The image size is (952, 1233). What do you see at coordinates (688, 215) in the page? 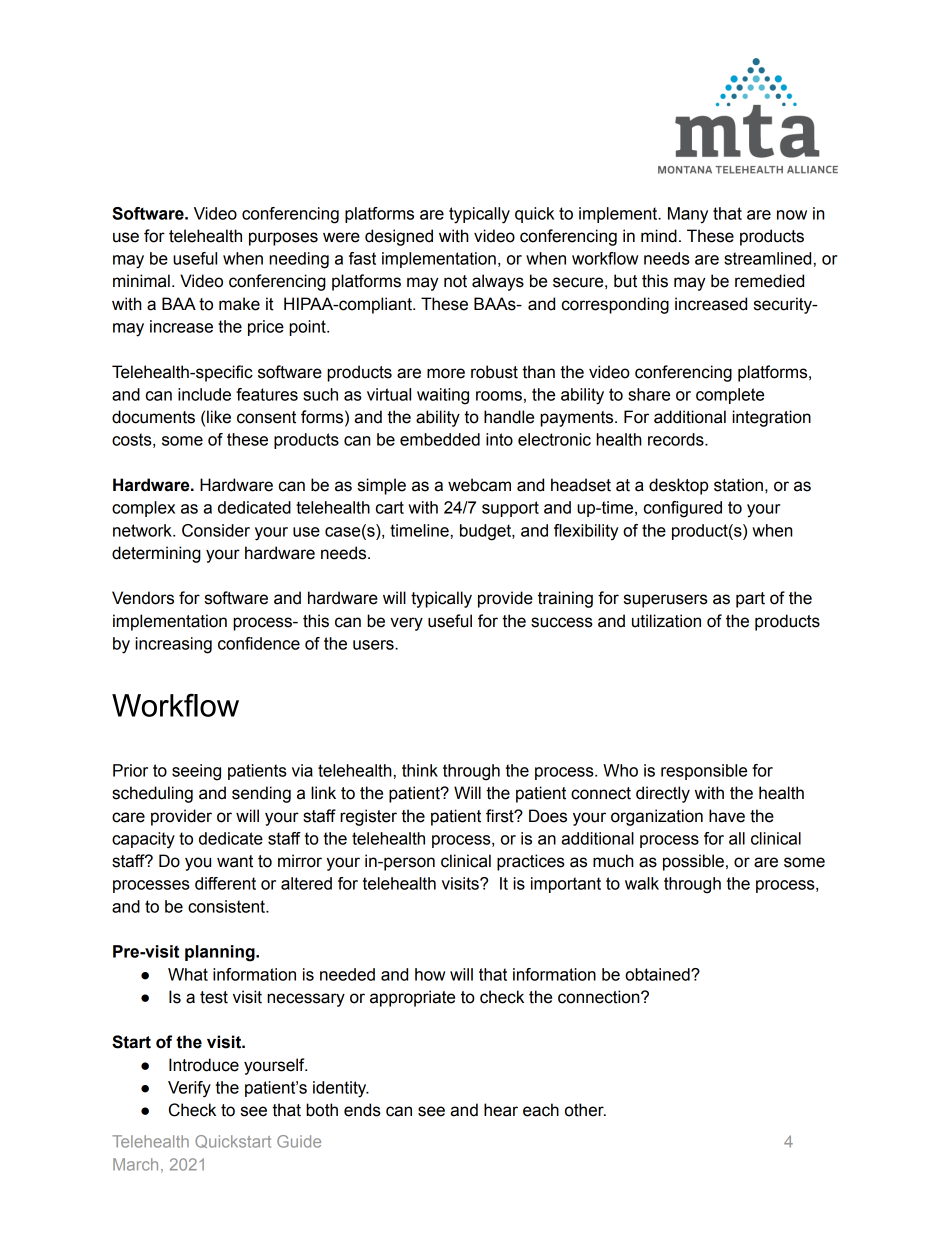
I see `Many` at bounding box center [688, 215].
